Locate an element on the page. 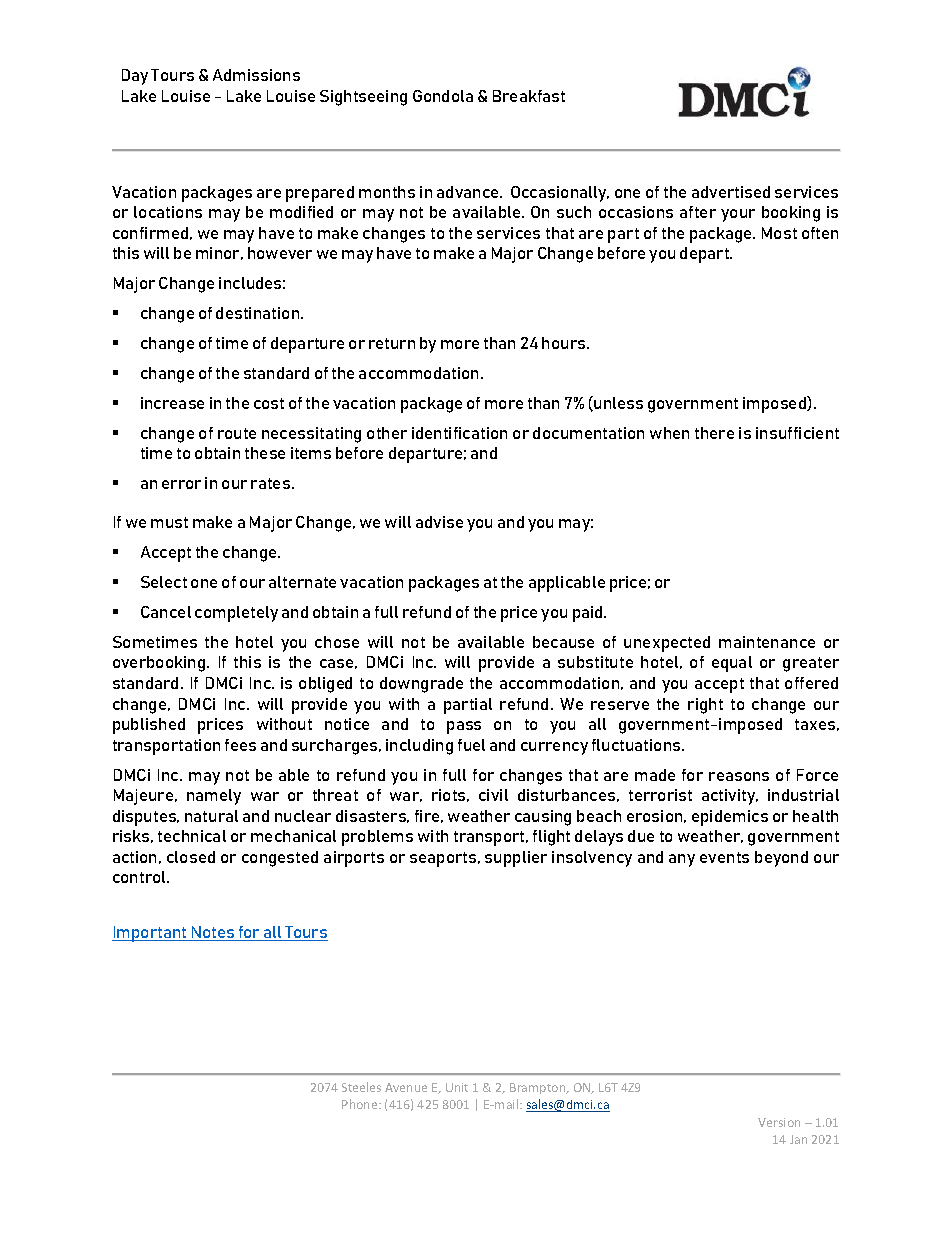 Image resolution: width=952 pixels, height=1233 pixels. return is located at coordinates (392, 343).
